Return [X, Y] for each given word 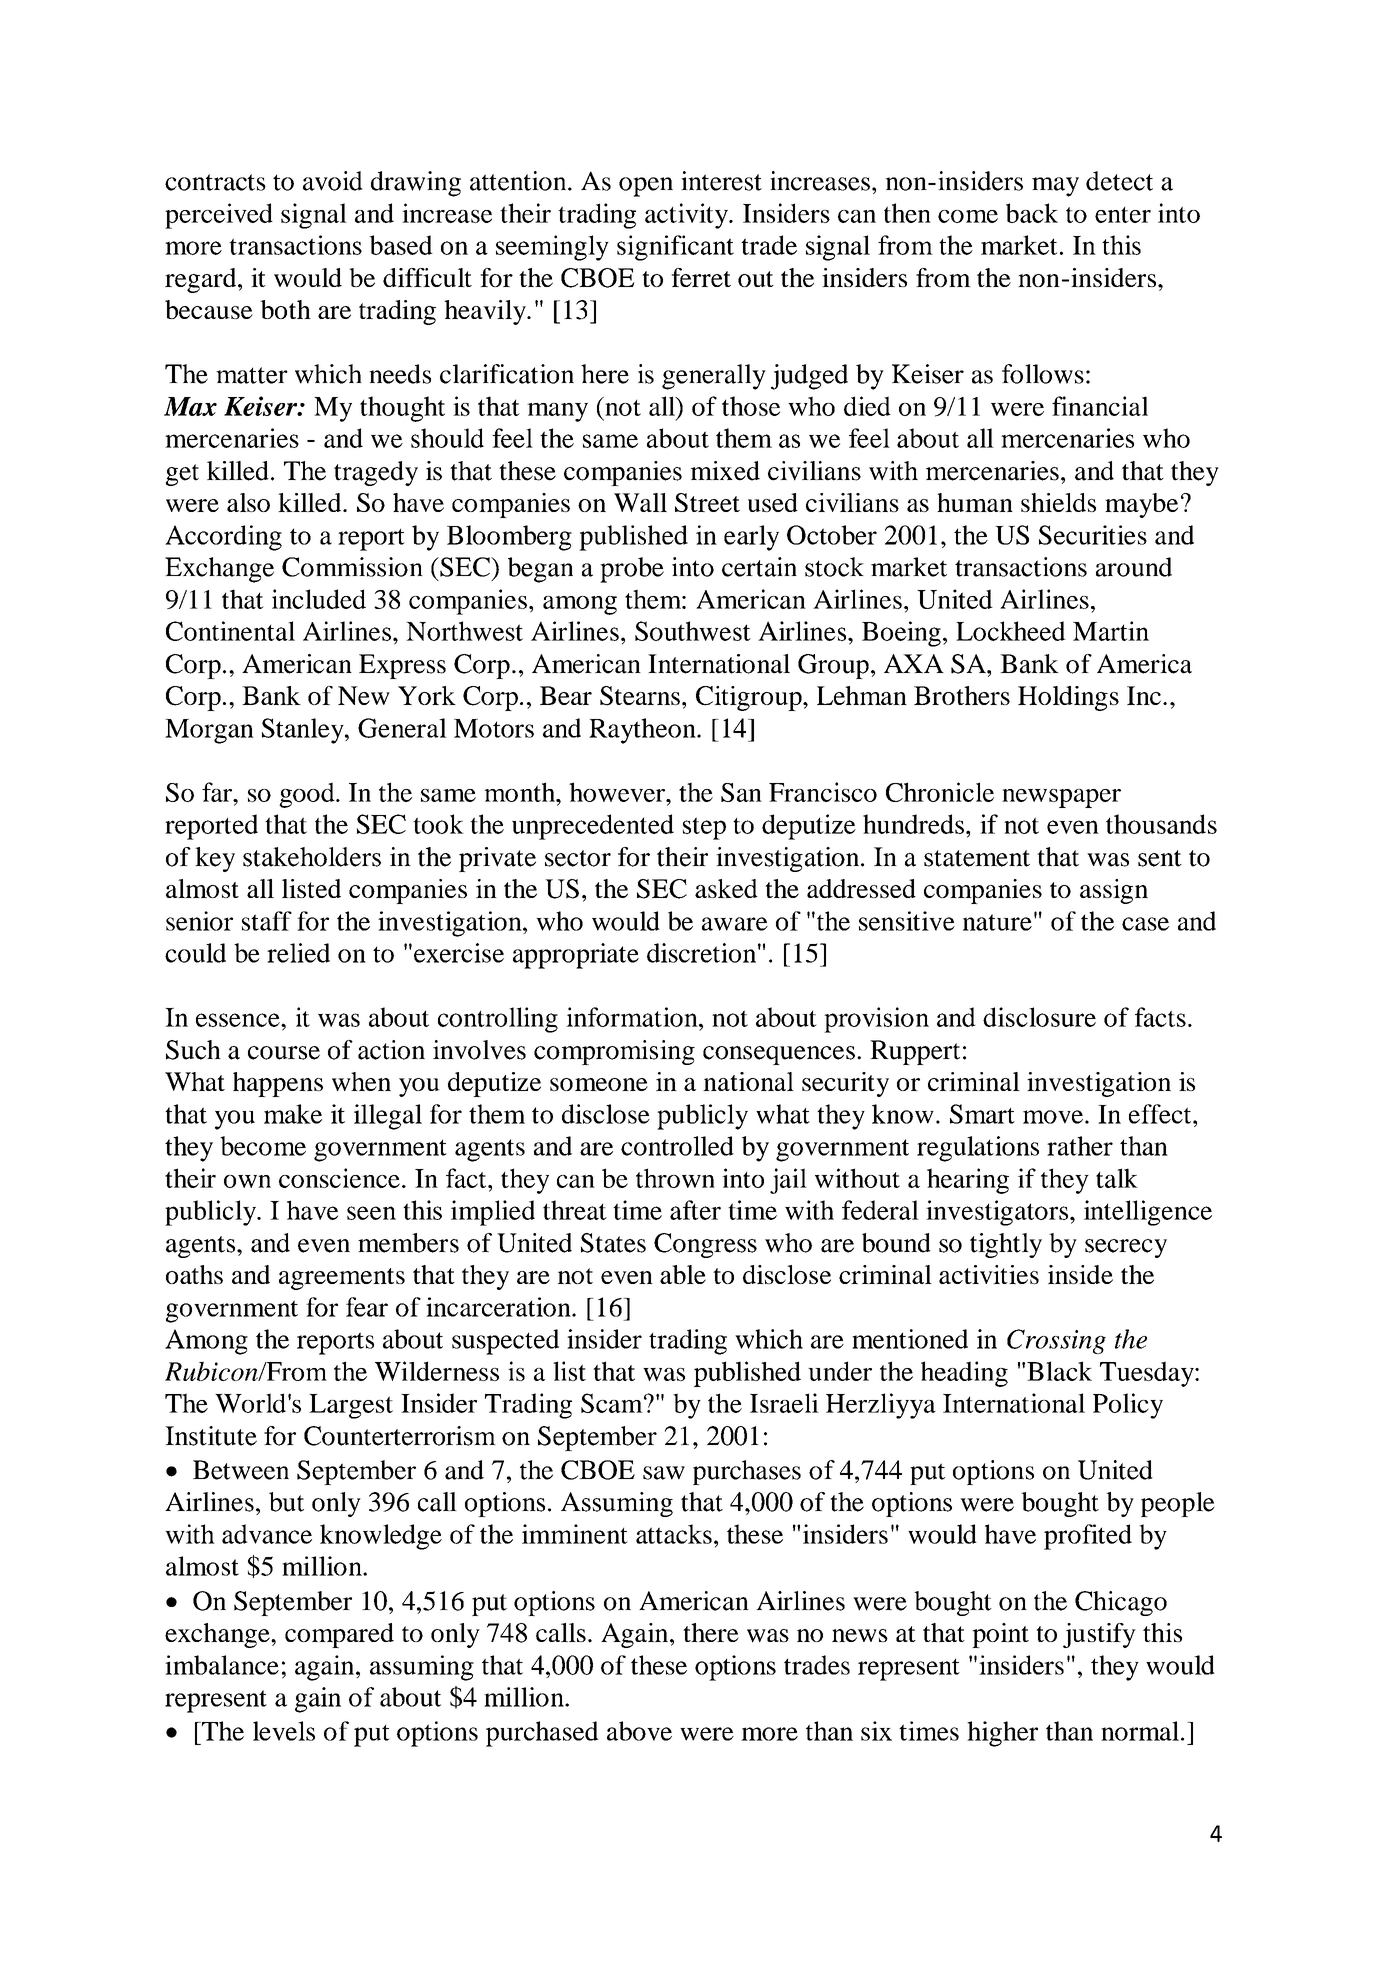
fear [367, 1307]
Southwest [693, 631]
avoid [333, 181]
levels [284, 1731]
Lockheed [1011, 631]
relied [298, 953]
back [1032, 213]
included [319, 599]
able [683, 1274]
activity [687, 216]
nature [997, 922]
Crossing [1056, 1341]
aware [735, 924]
